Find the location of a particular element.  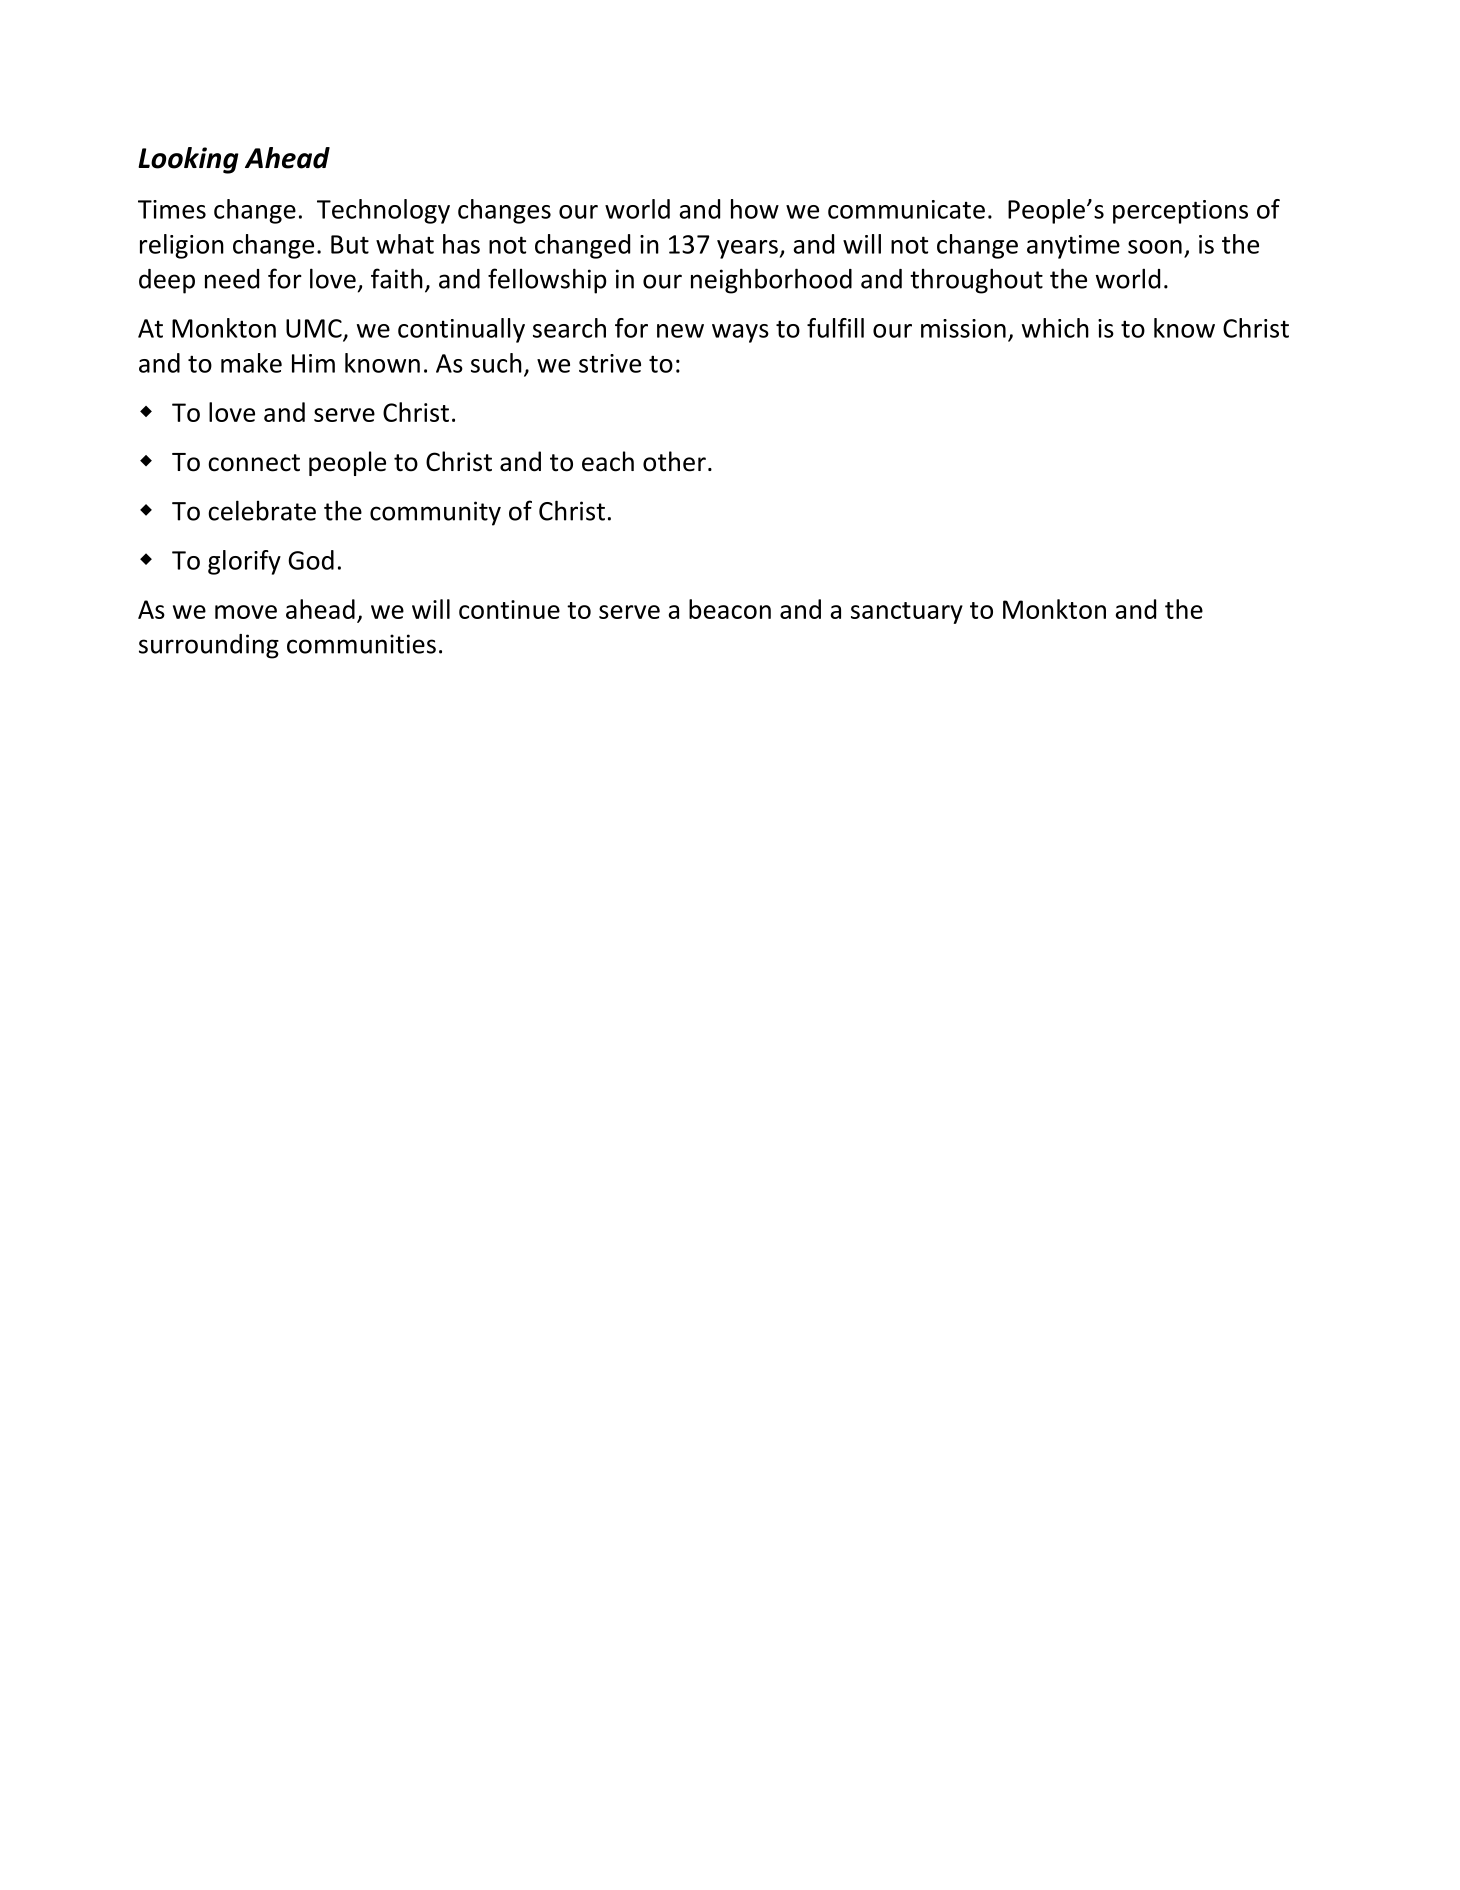

how is located at coordinates (755, 209).
